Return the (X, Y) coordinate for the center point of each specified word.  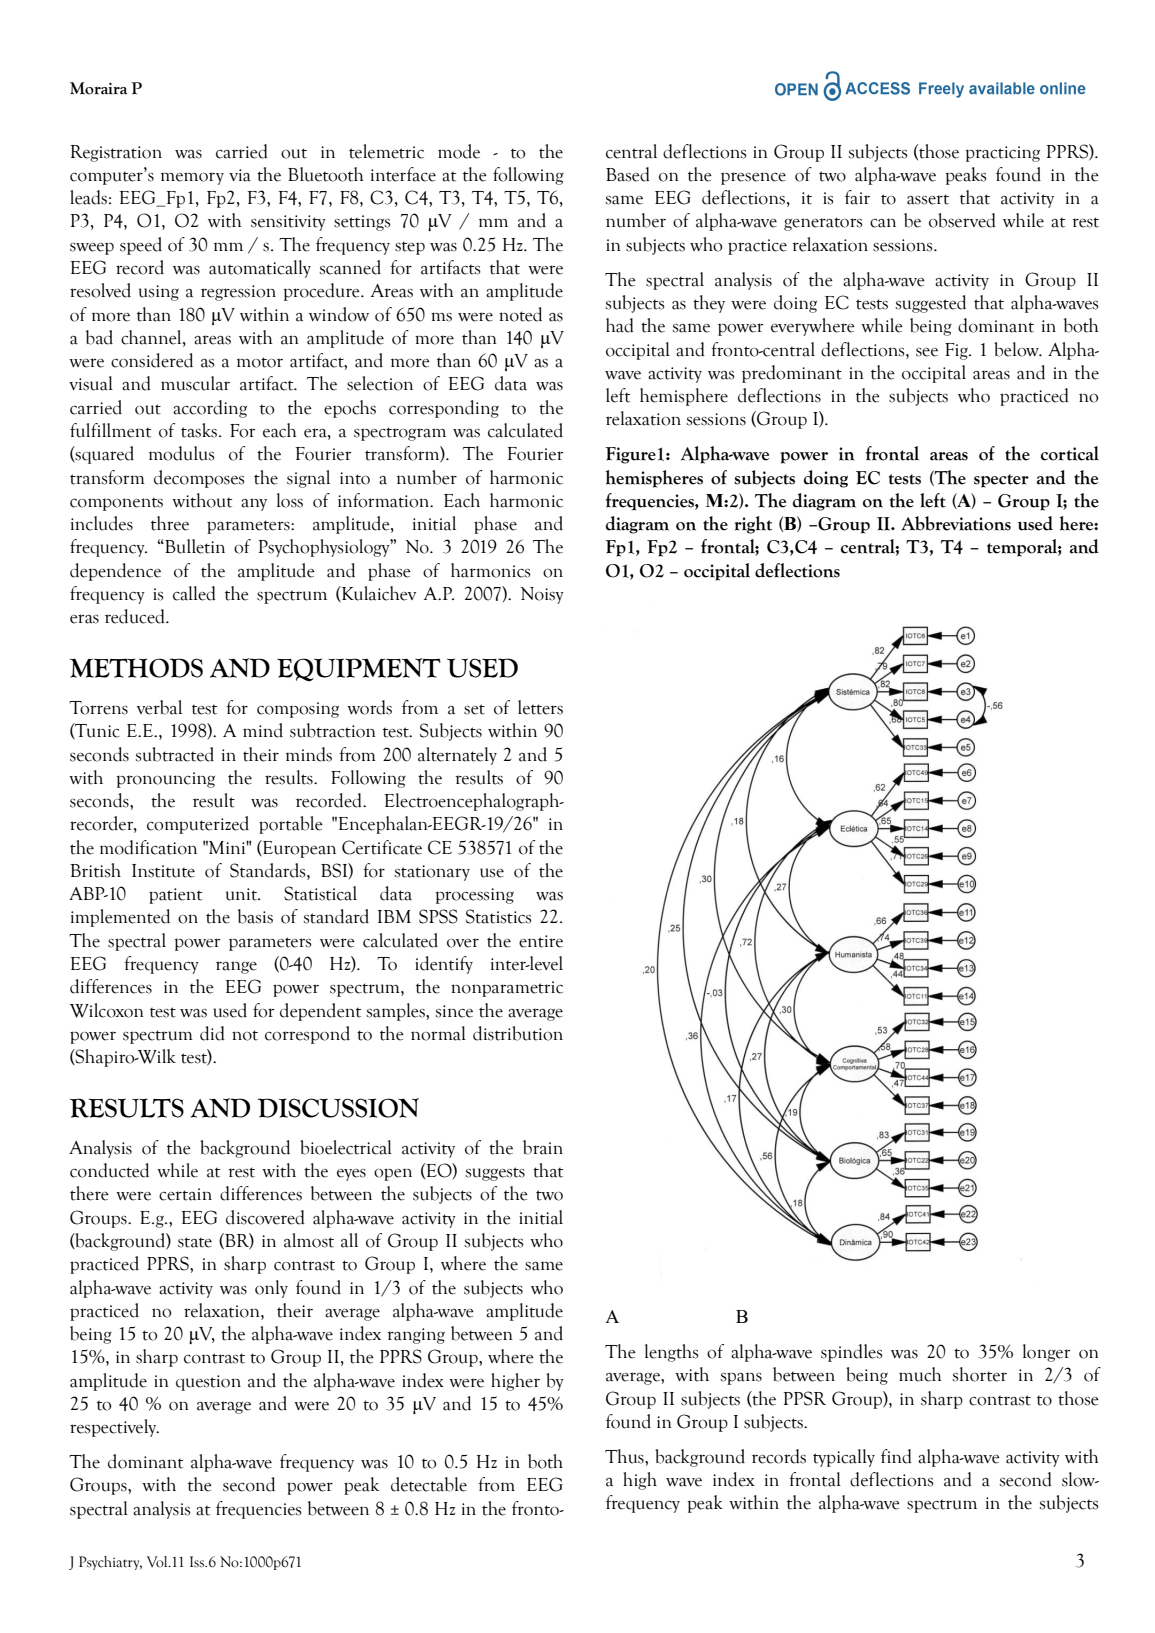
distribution (518, 1033)
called (194, 593)
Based (628, 174)
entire (541, 941)
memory (192, 178)
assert (928, 199)
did (212, 1033)
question (208, 1383)
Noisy (542, 595)
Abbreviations (956, 523)
